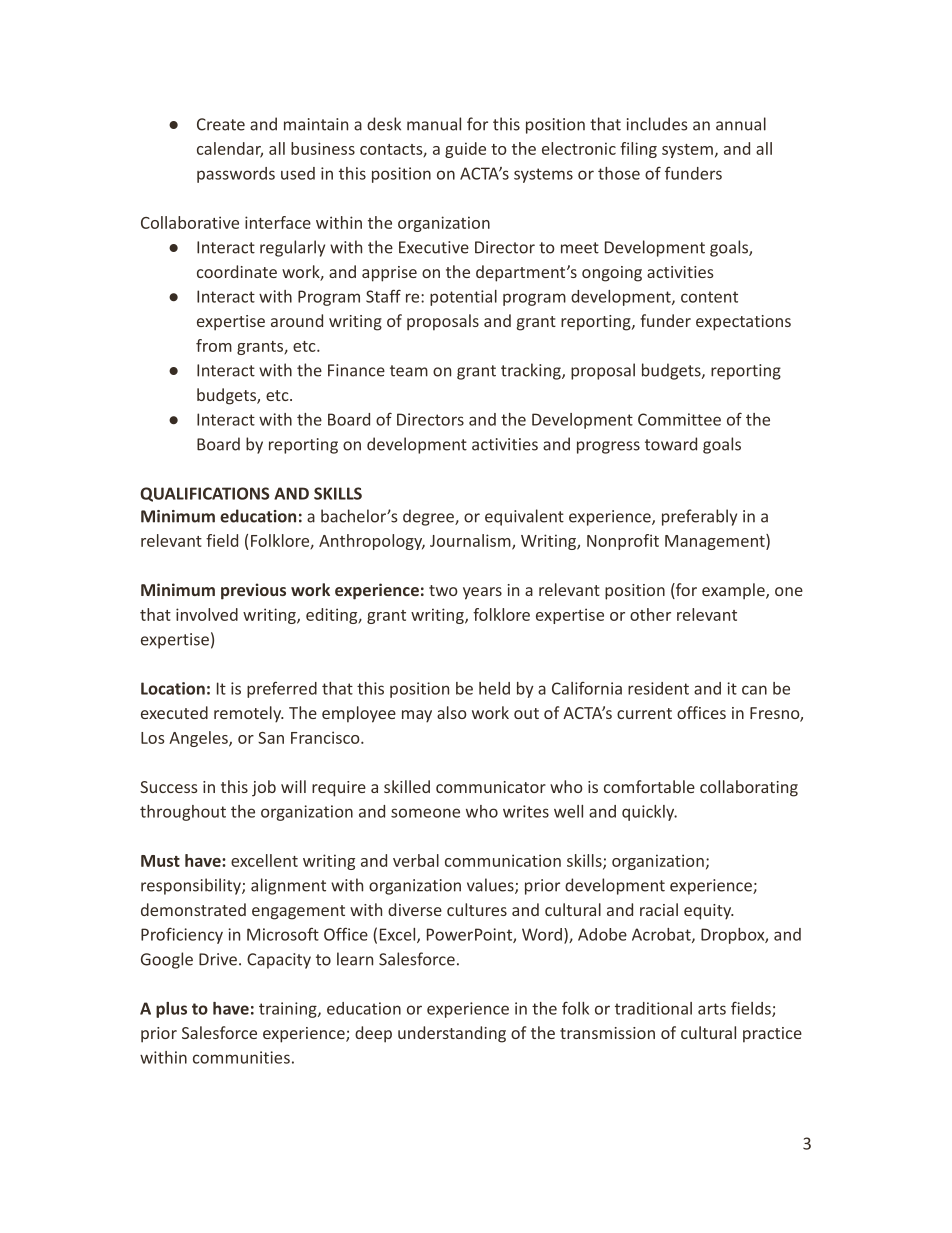  I want to click on also, so click(452, 712).
